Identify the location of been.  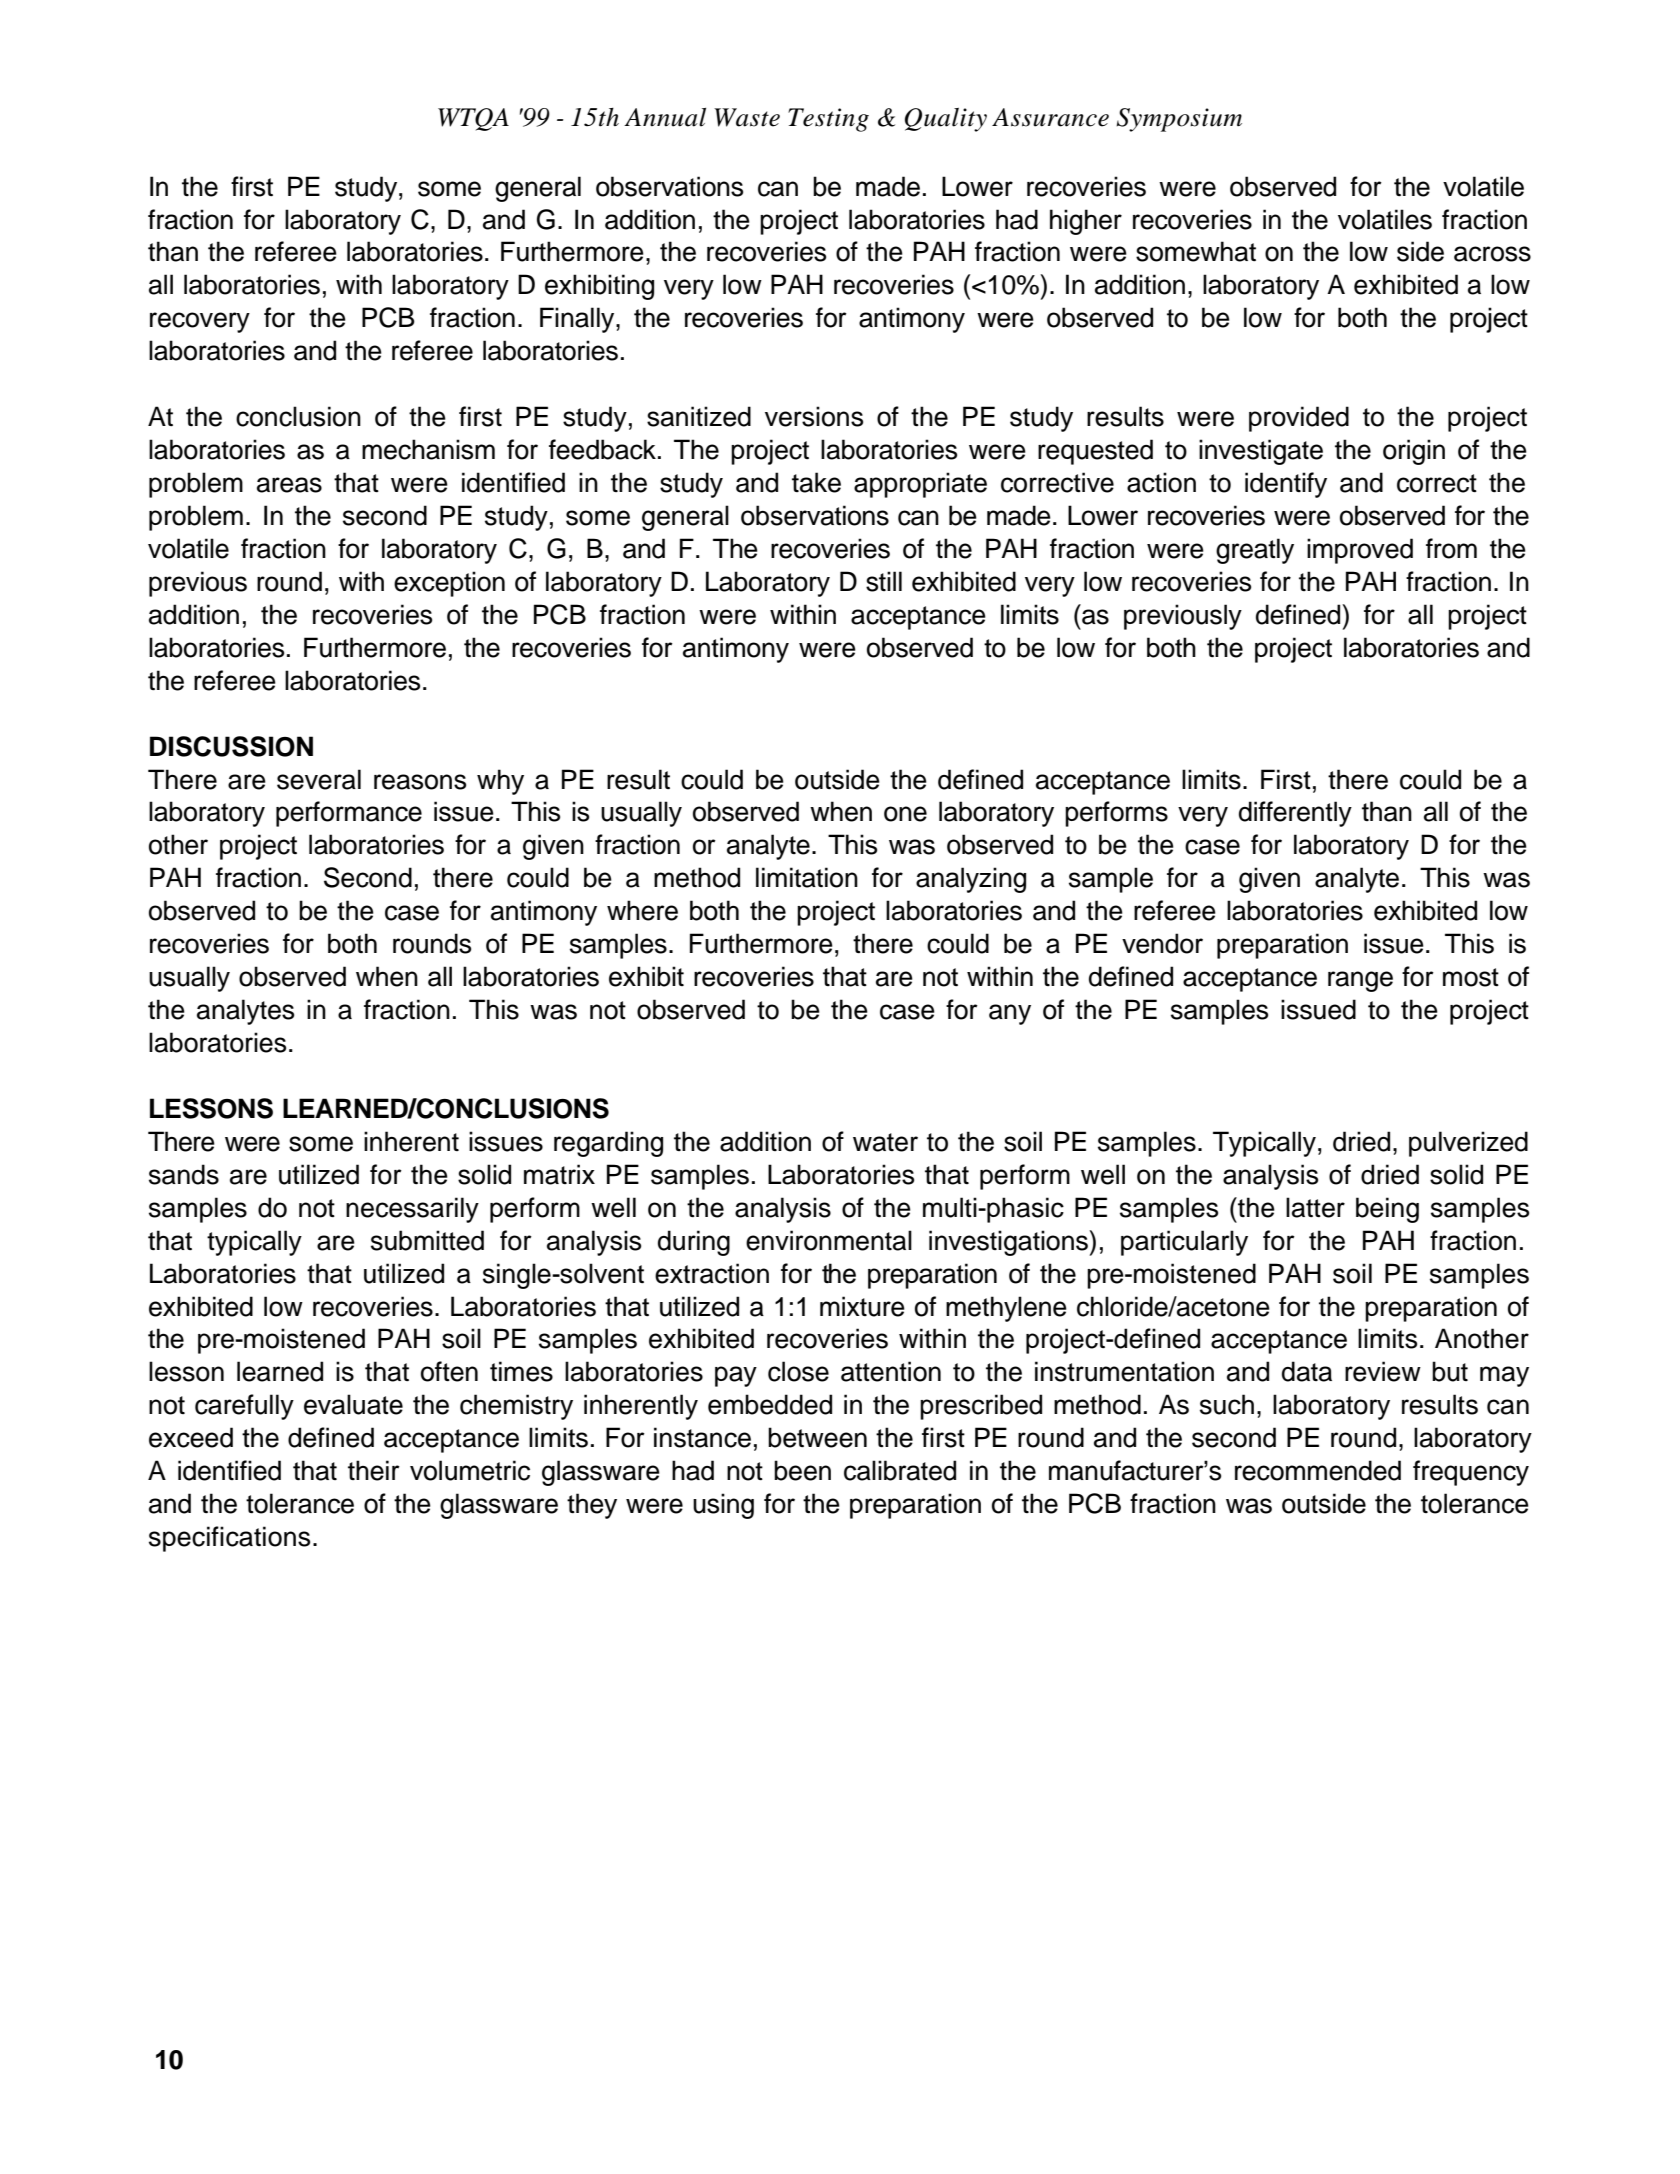
(802, 1470).
